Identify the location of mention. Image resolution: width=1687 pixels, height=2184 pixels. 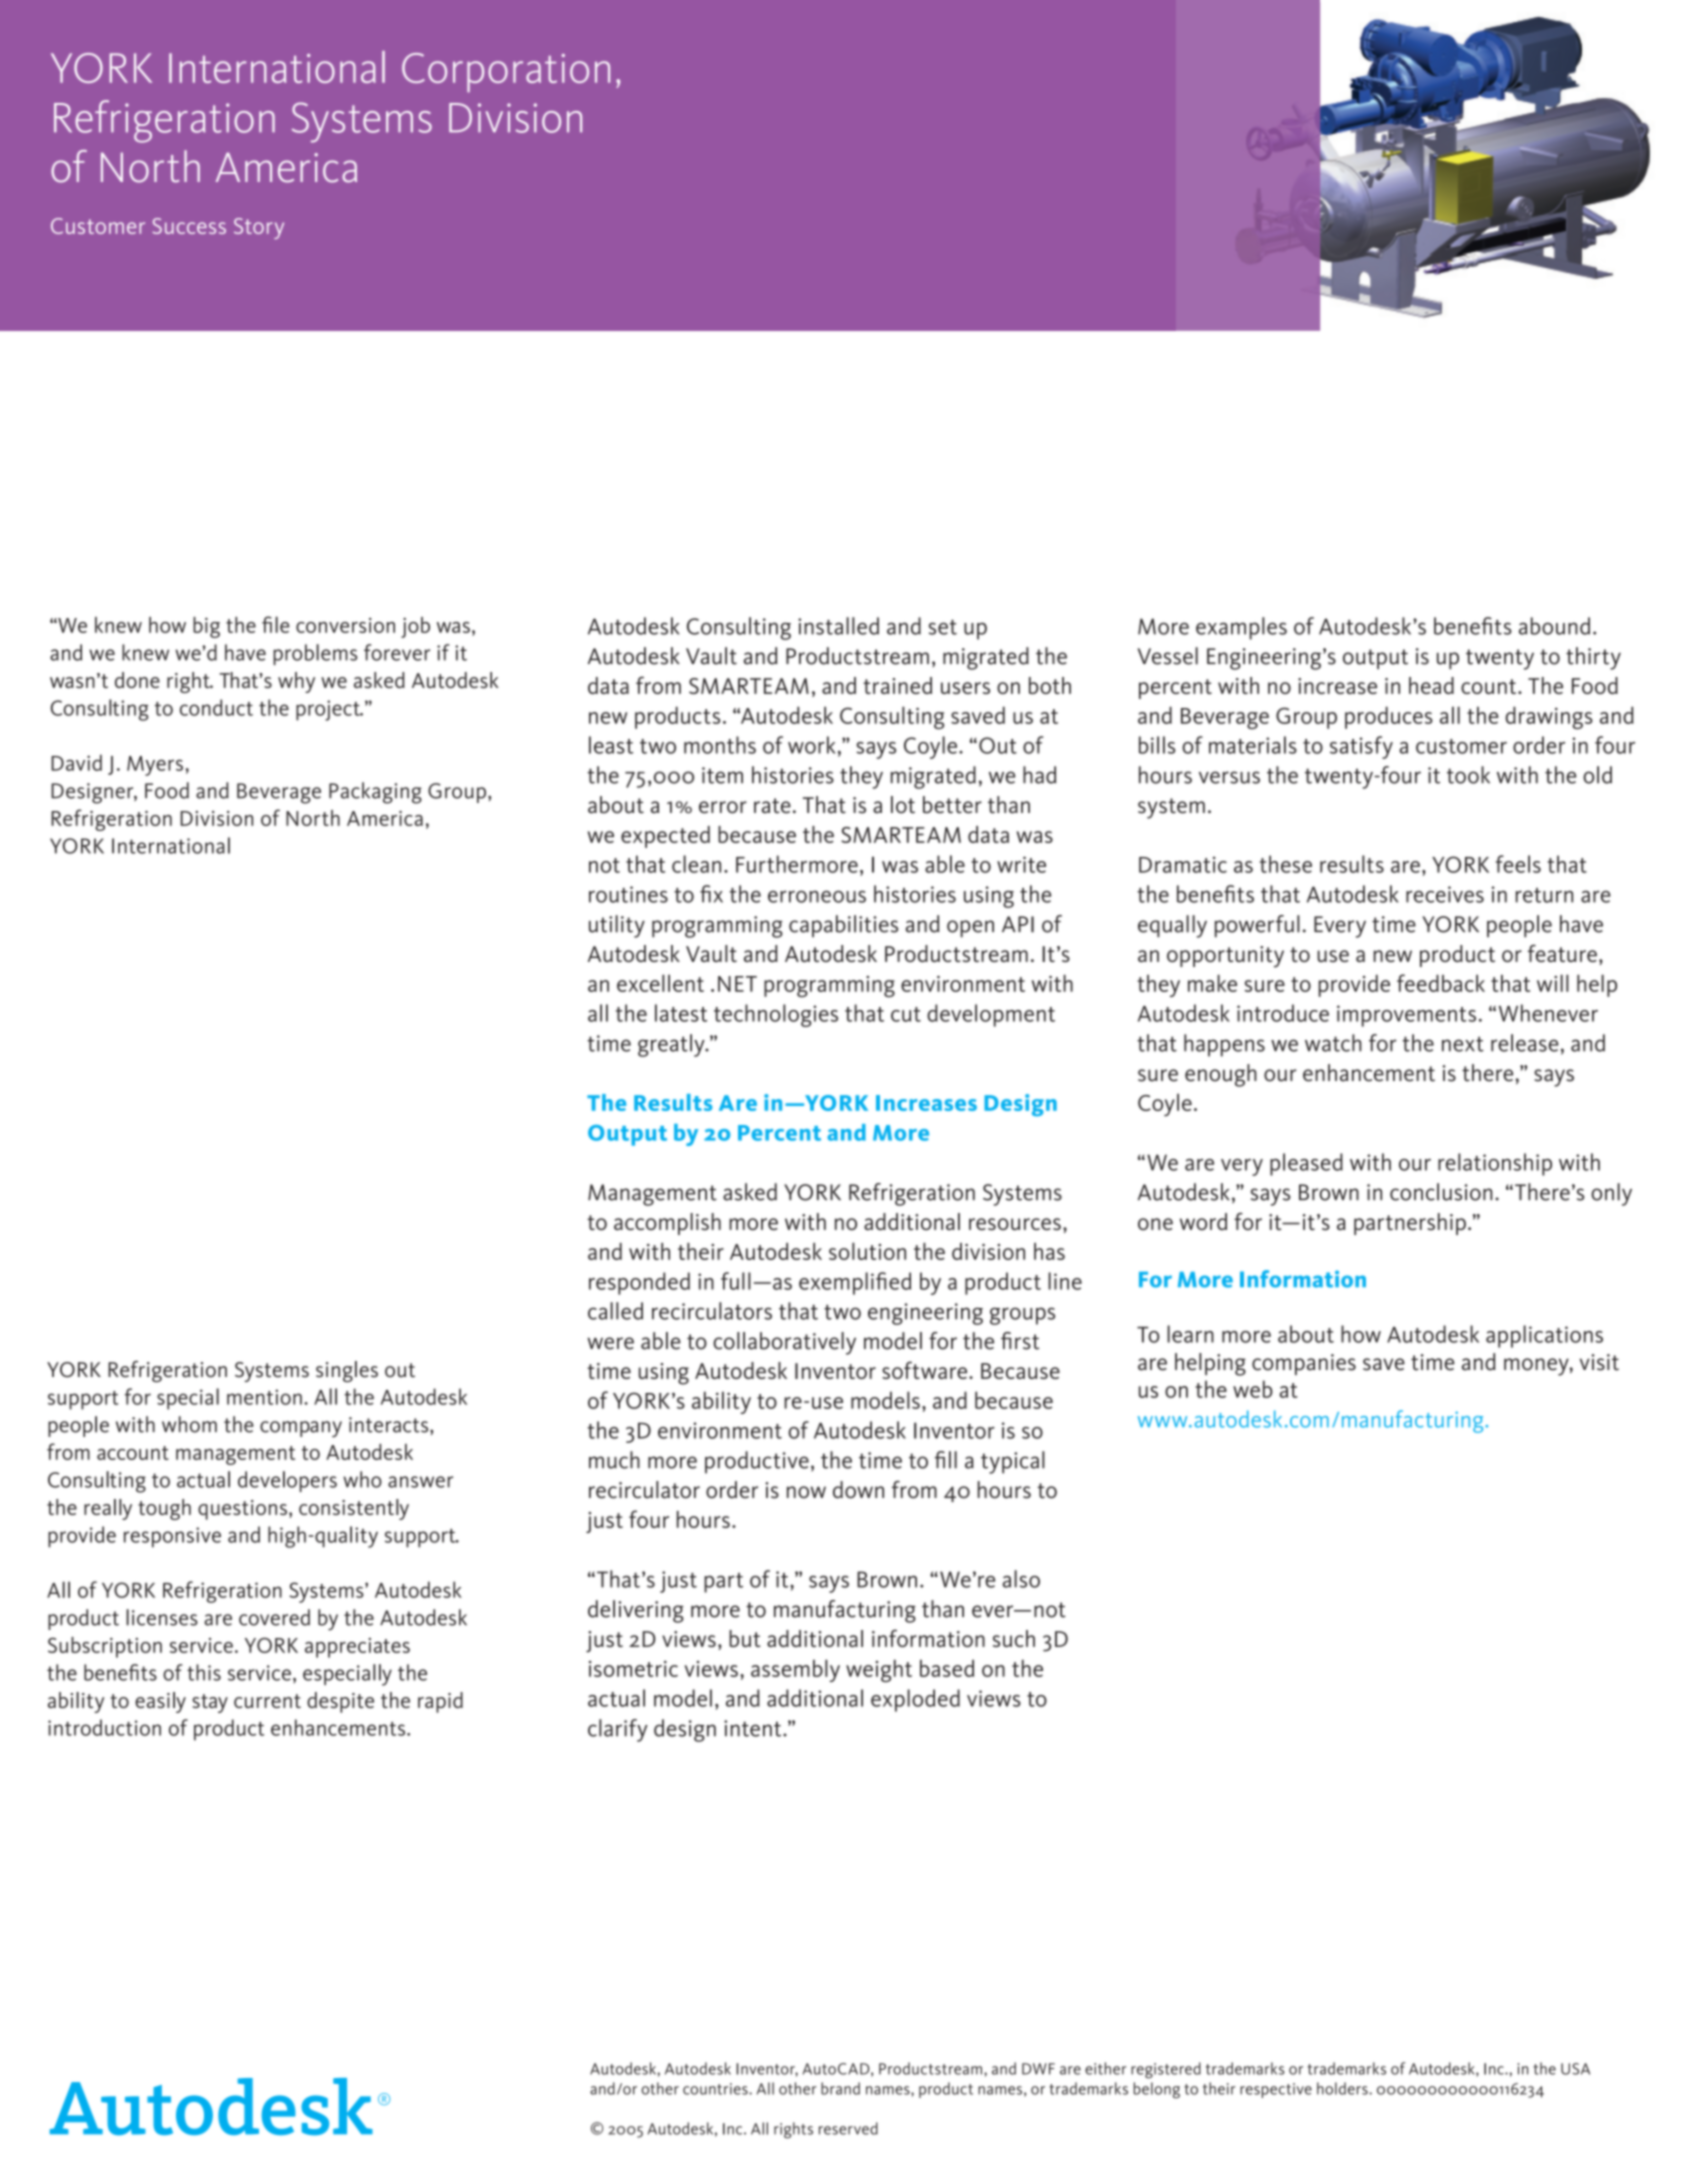
(264, 1397).
